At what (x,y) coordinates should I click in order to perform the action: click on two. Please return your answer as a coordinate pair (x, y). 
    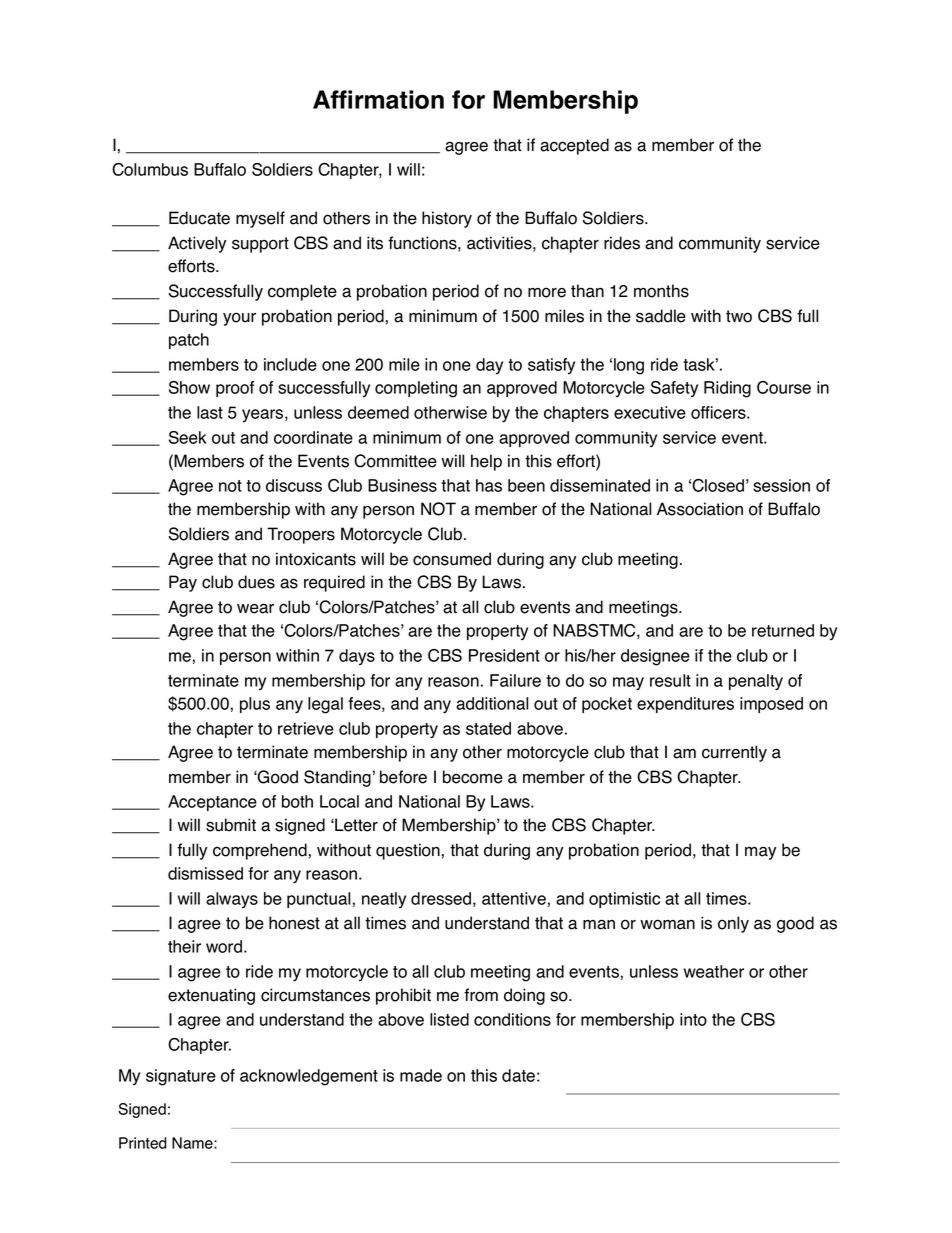
    Looking at the image, I should click on (739, 316).
